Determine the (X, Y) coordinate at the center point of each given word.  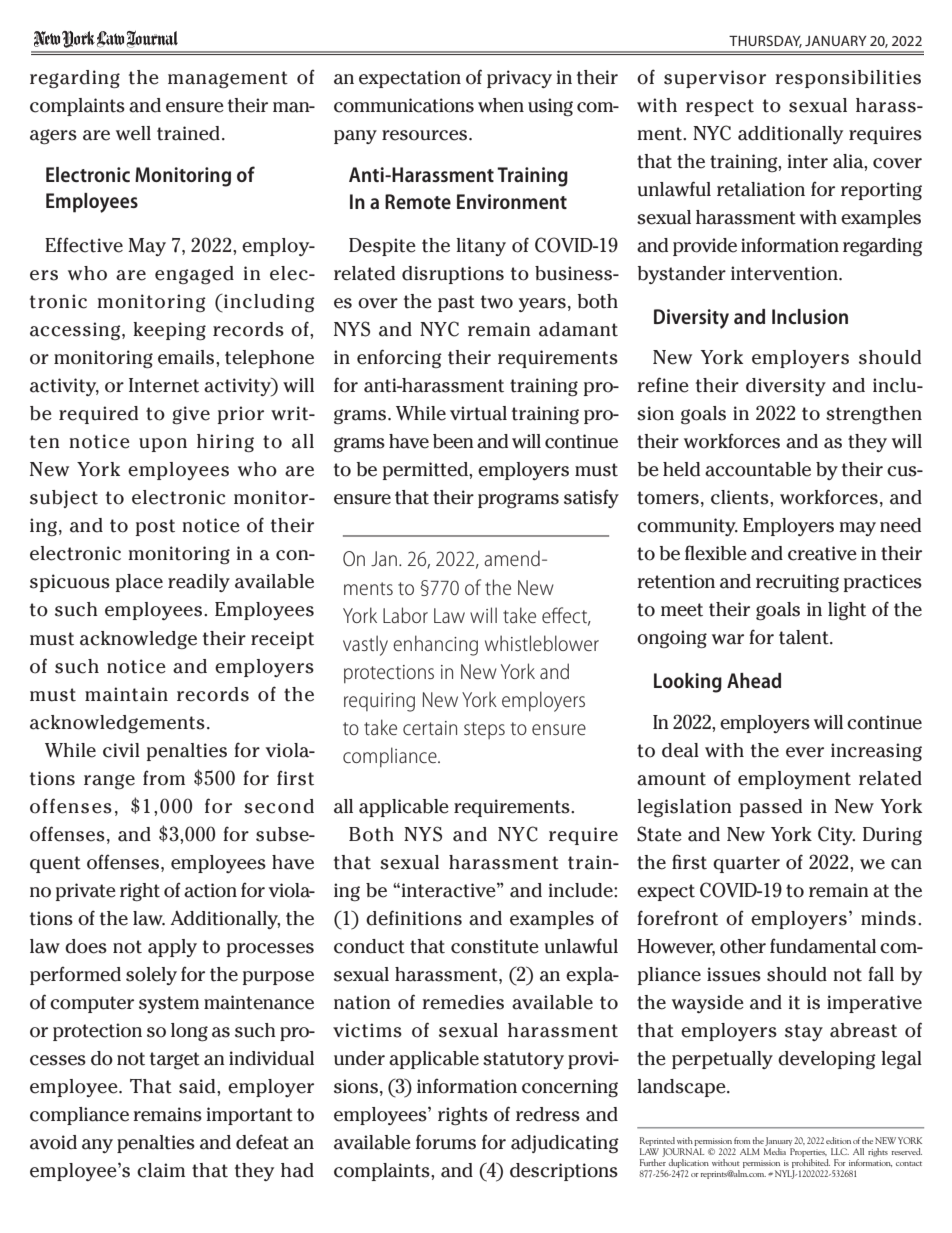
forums (446, 1142)
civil (121, 750)
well (133, 133)
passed (771, 808)
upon (163, 445)
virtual (478, 413)
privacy (519, 79)
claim (161, 1170)
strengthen (874, 415)
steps (484, 730)
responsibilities (848, 79)
